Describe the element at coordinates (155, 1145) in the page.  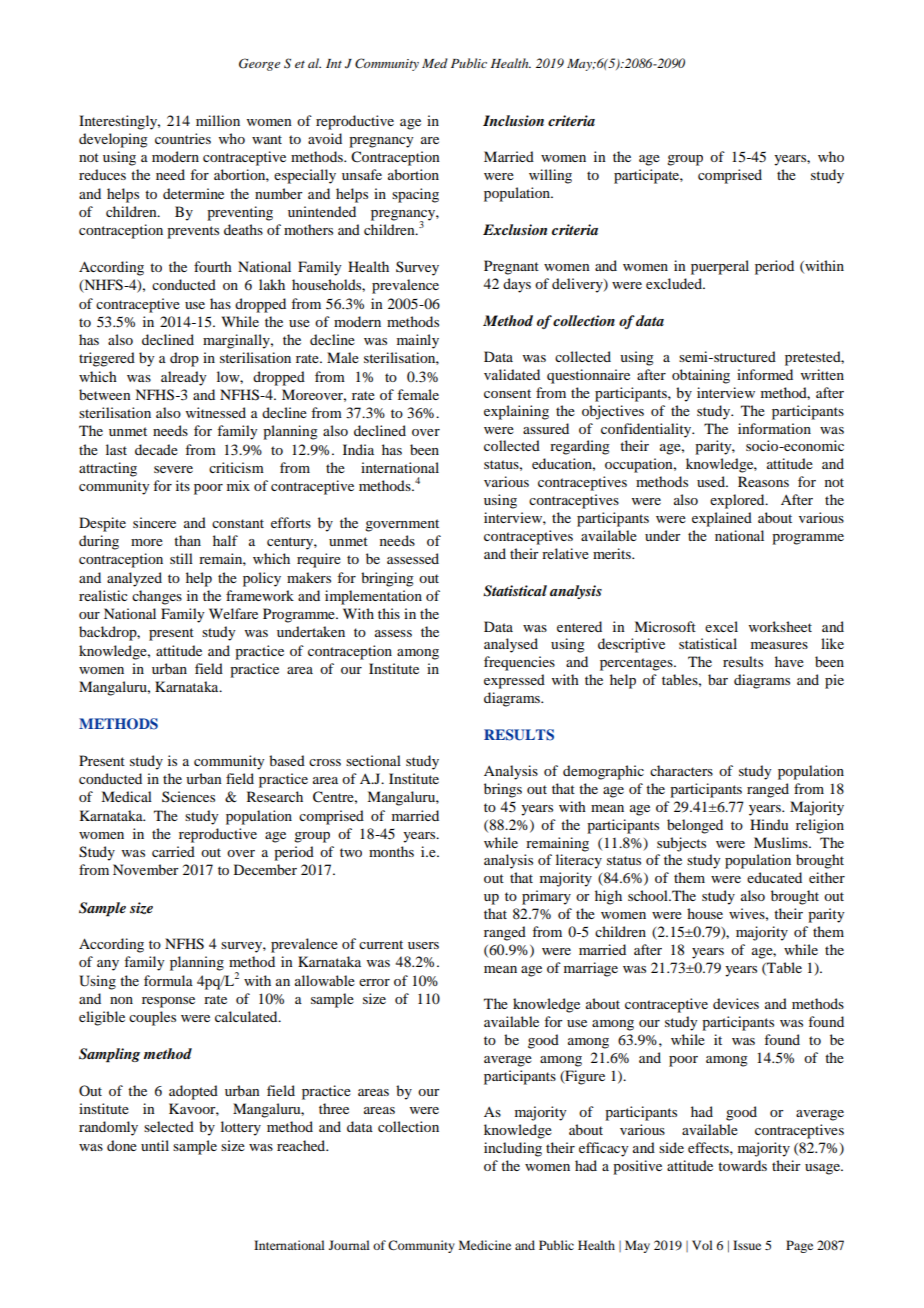
I see `until` at that location.
